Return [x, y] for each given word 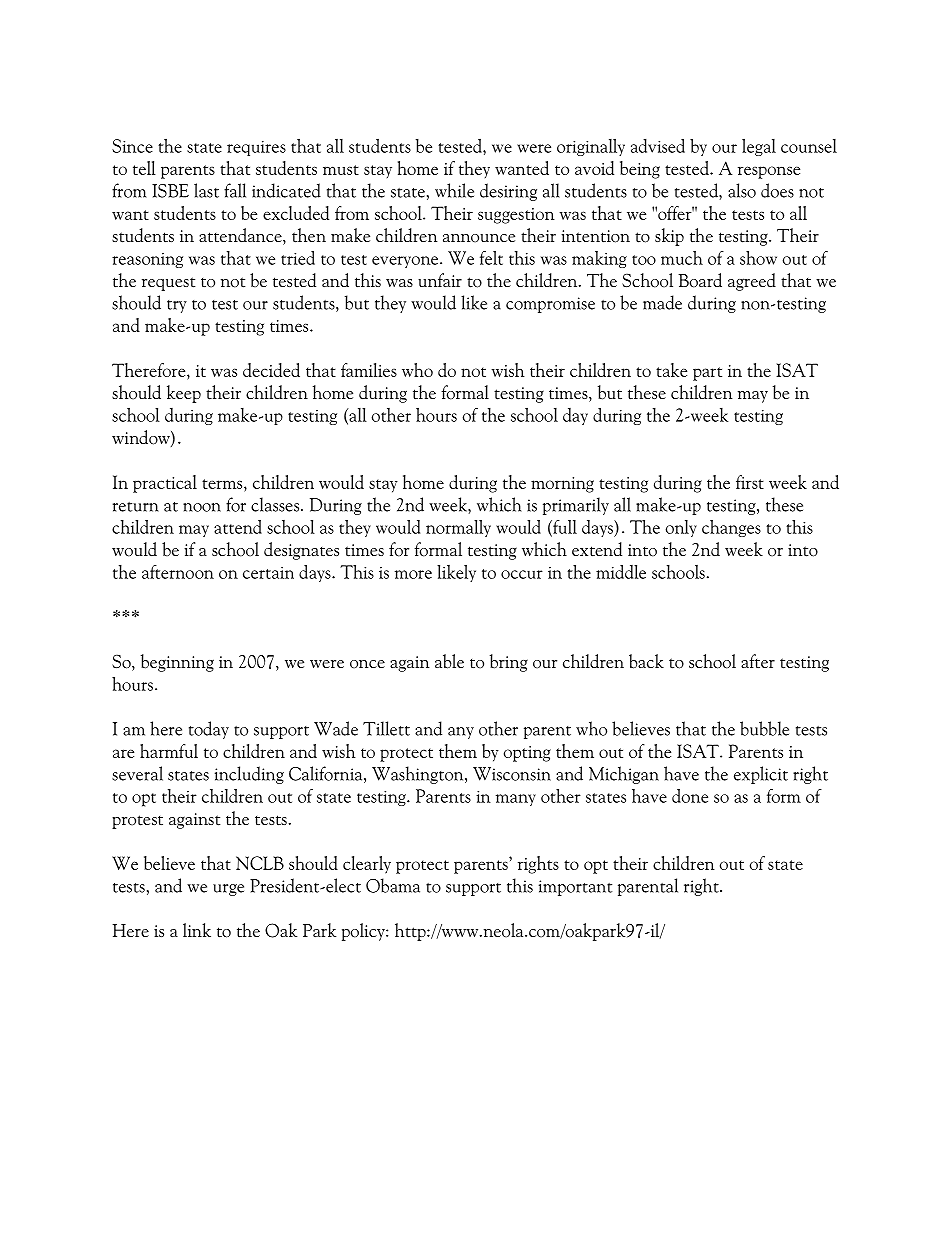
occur [522, 574]
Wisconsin [512, 774]
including [249, 775]
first [750, 482]
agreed [752, 282]
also [742, 190]
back [646, 661]
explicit [761, 775]
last [206, 190]
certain [268, 573]
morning [562, 485]
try [177, 306]
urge [228, 890]
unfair [440, 280]
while [454, 190]
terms [223, 484]
